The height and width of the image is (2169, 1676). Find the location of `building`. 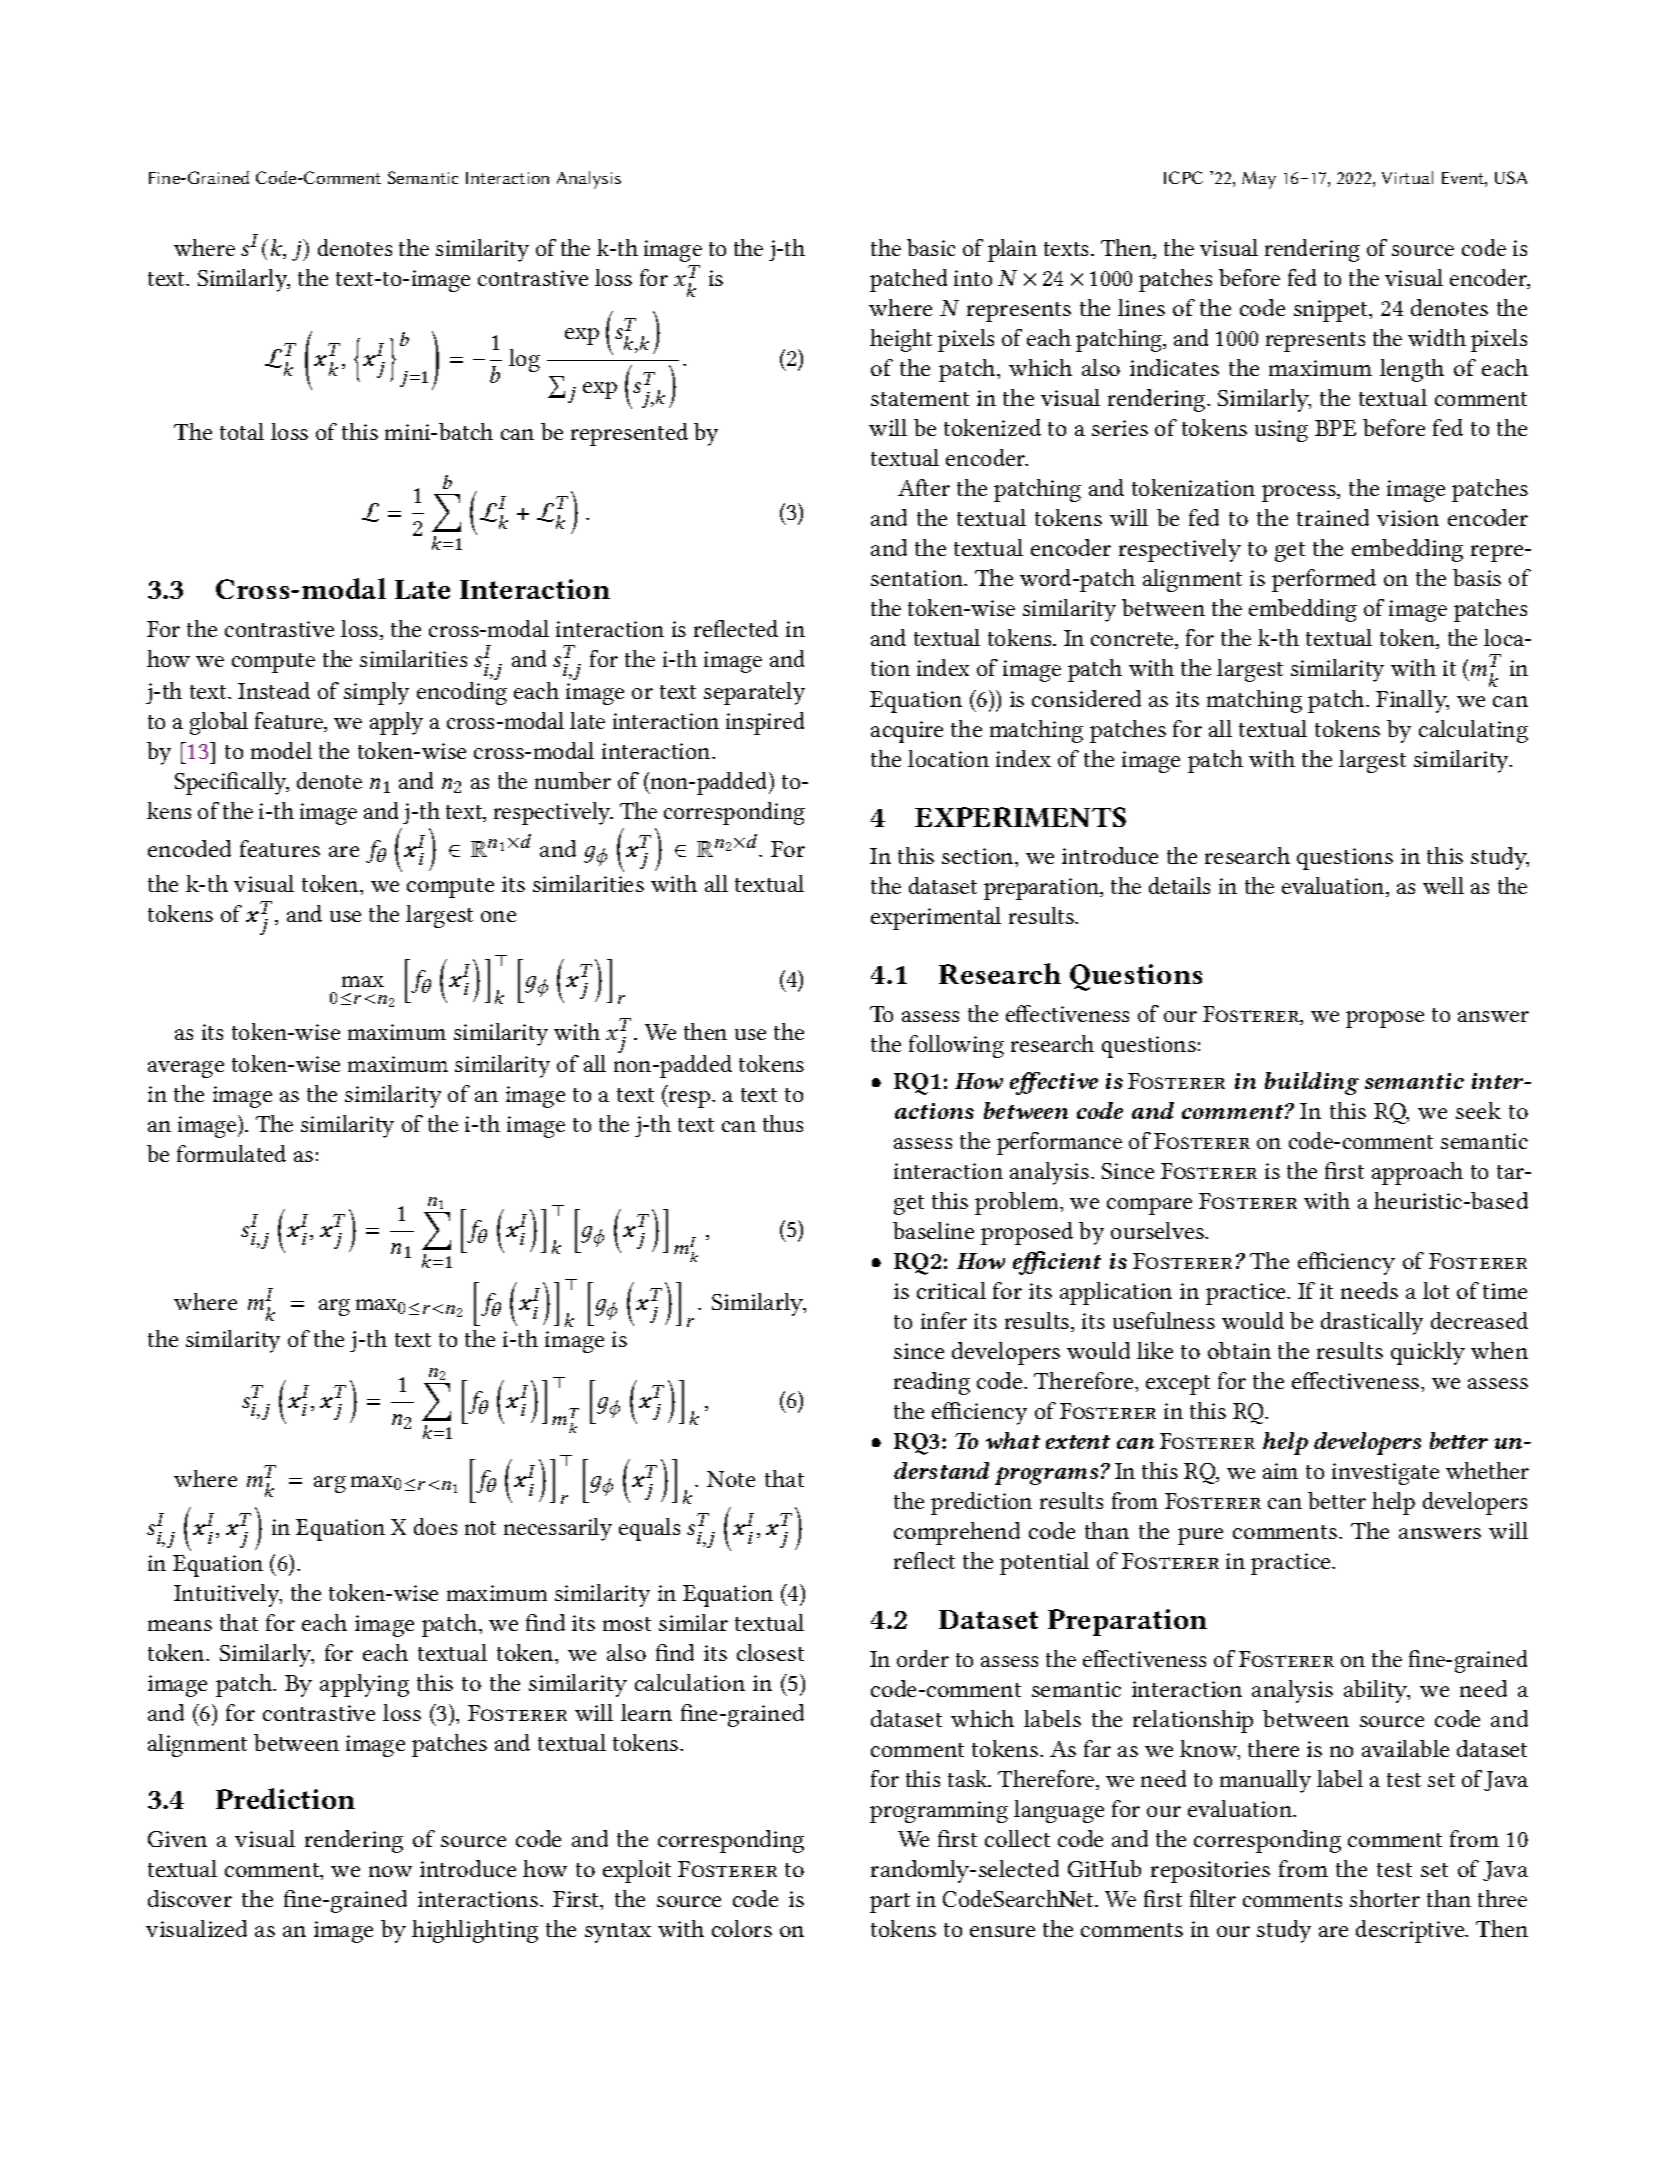

building is located at coordinates (1312, 1083).
